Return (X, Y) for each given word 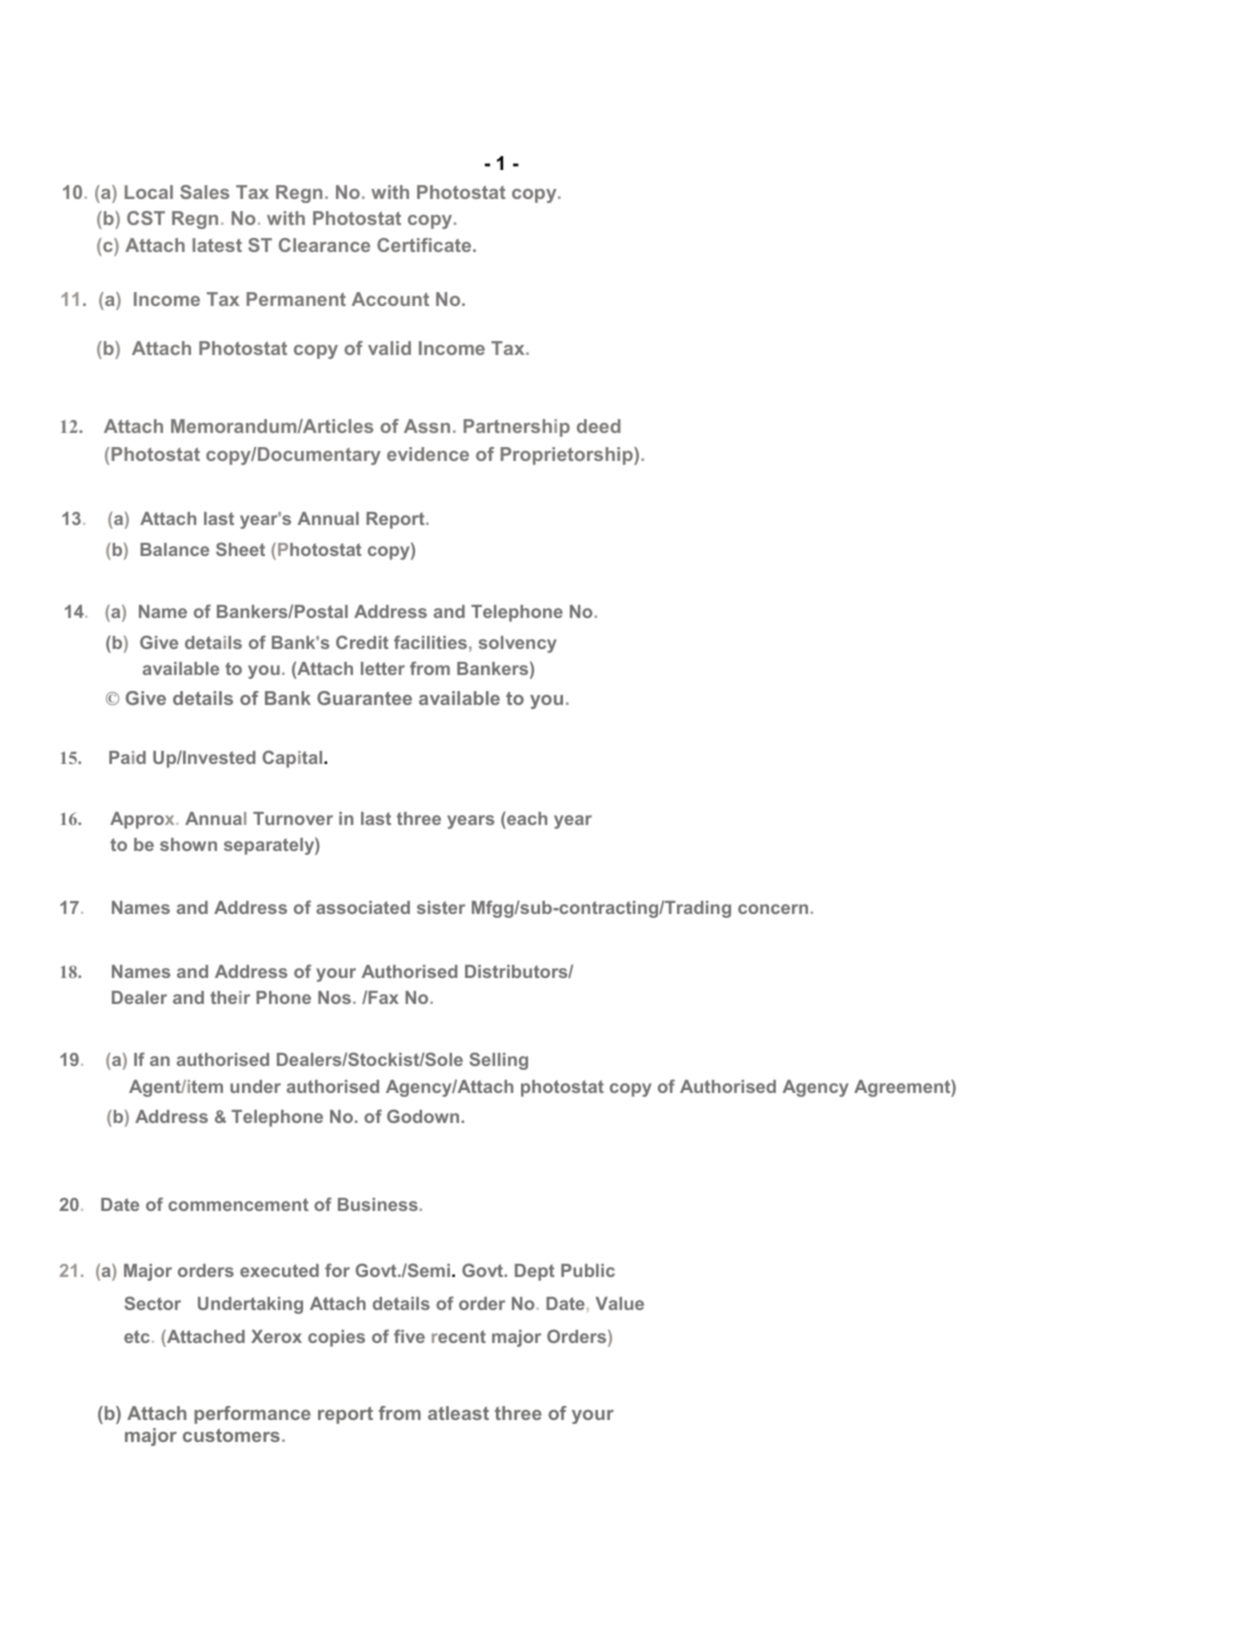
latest (217, 245)
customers (231, 1435)
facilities (430, 642)
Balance (174, 549)
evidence (428, 454)
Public (588, 1270)
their (230, 997)
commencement (238, 1204)
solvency (518, 644)
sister (441, 907)
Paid (127, 757)
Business (378, 1204)
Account (390, 299)
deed (599, 426)
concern (773, 909)
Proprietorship (568, 456)
